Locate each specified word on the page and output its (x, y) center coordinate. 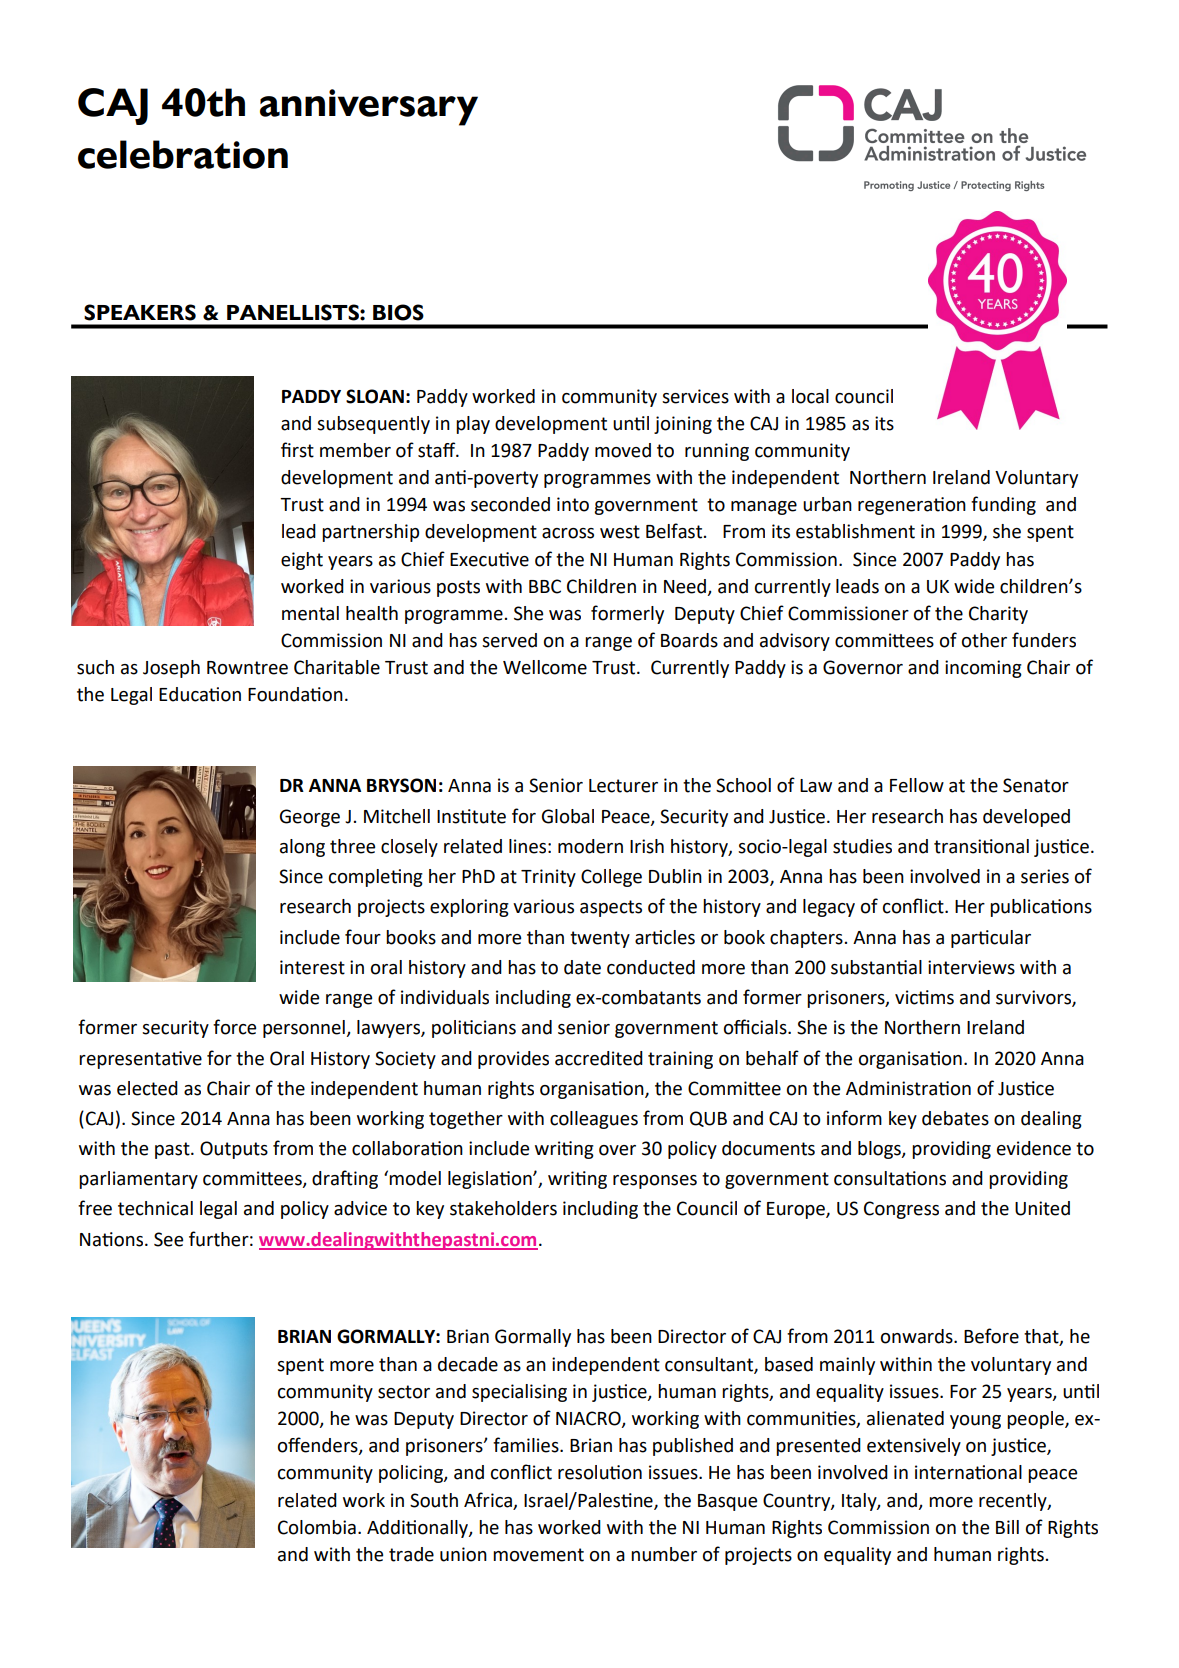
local (810, 396)
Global (568, 816)
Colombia (317, 1527)
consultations (890, 1178)
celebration (183, 154)
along (302, 848)
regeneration (912, 506)
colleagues (594, 1120)
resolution (600, 1472)
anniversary (369, 107)
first (297, 450)
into (573, 504)
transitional (981, 846)
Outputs (234, 1150)
